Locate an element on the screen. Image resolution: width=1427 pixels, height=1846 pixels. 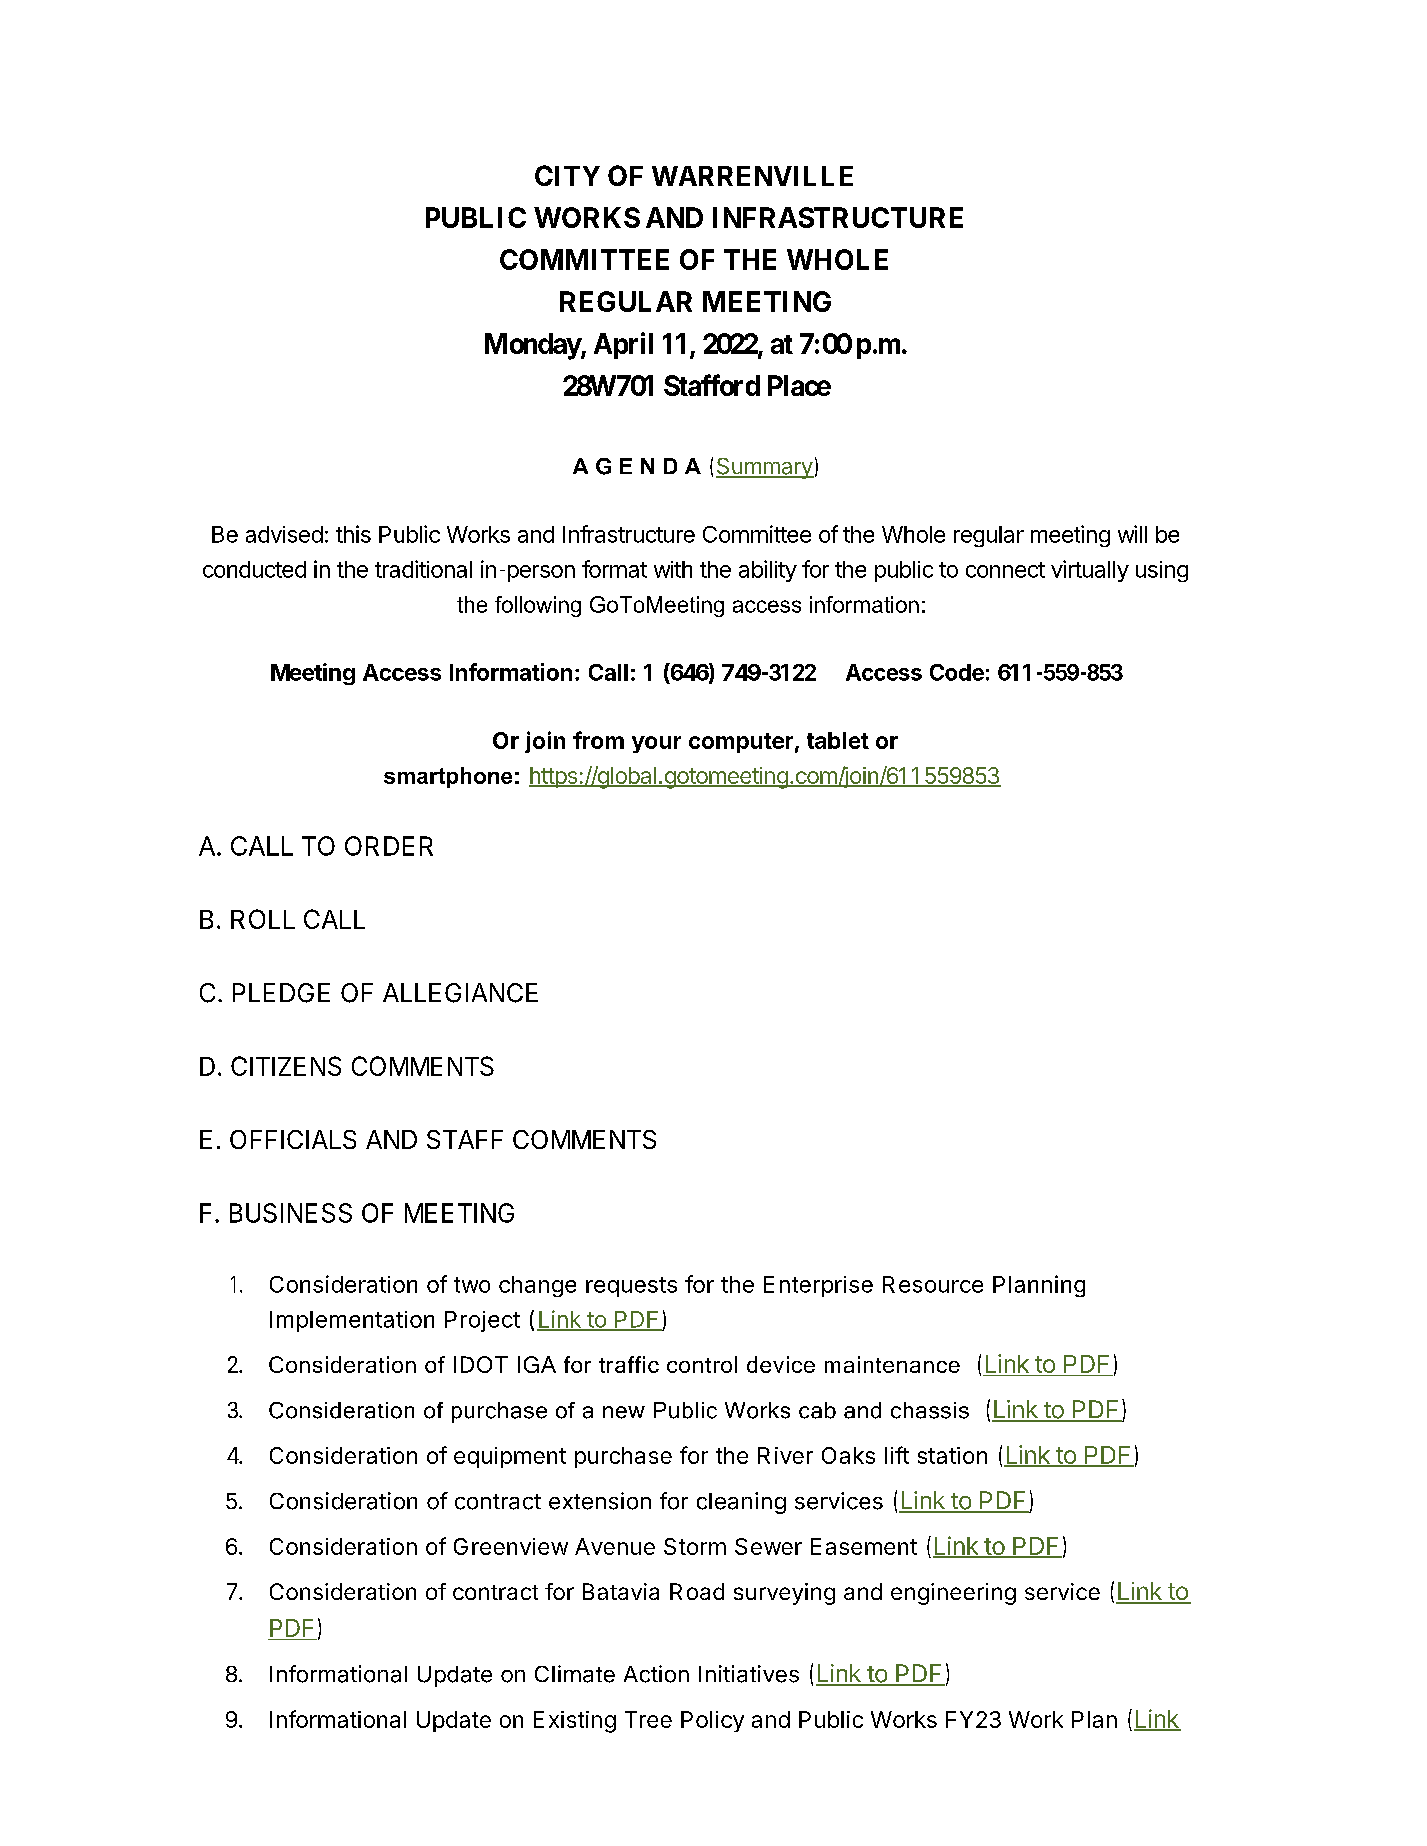
requests is located at coordinates (631, 1287).
